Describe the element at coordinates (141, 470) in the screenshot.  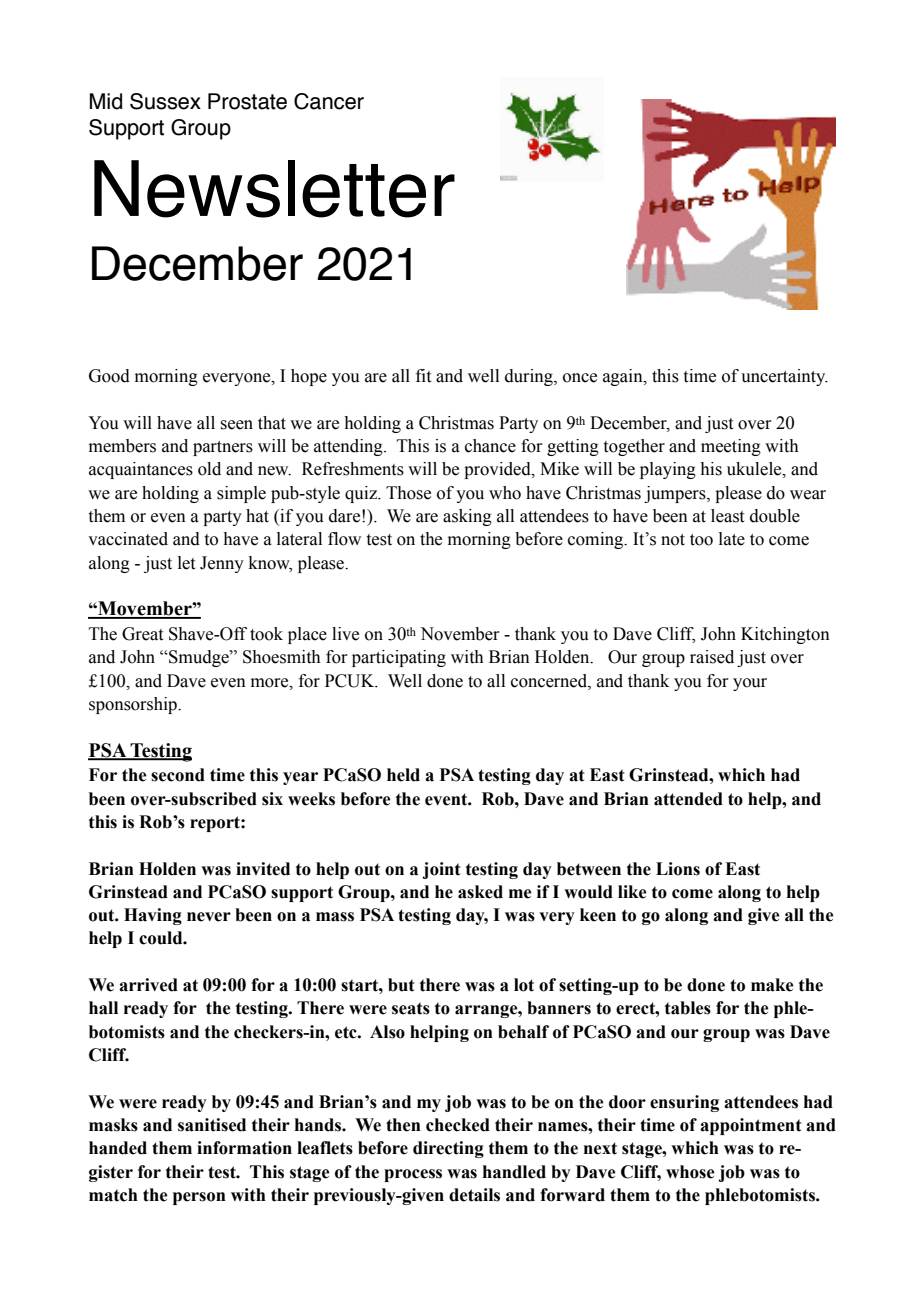
I see `acquaintances` at that location.
